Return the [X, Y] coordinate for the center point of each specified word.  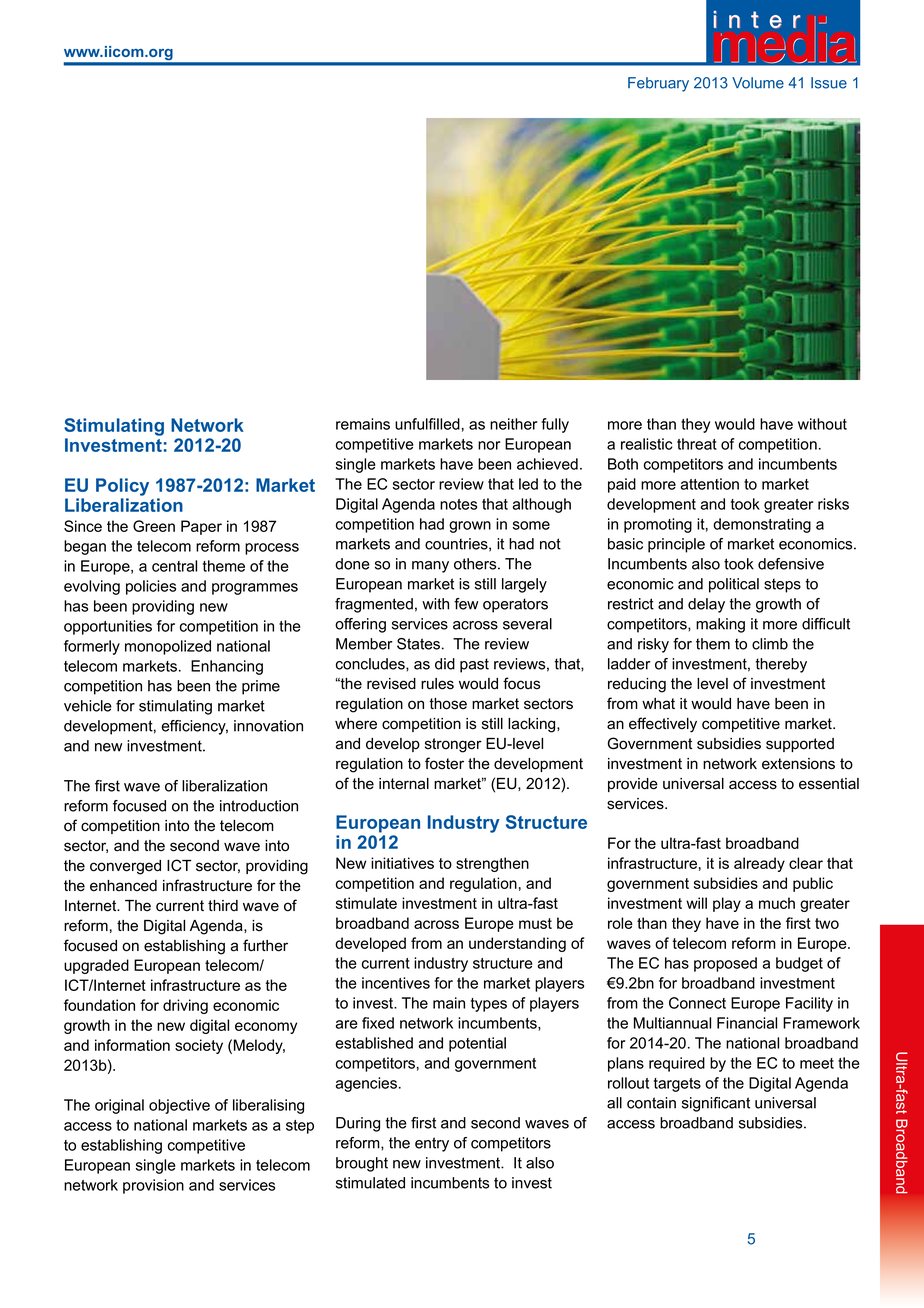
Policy [122, 487]
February [658, 84]
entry [432, 1144]
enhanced [123, 886]
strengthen [492, 864]
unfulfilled [427, 424]
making [720, 625]
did [445, 664]
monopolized [168, 647]
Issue [829, 83]
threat [697, 444]
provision [153, 1186]
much [777, 903]
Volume [758, 83]
